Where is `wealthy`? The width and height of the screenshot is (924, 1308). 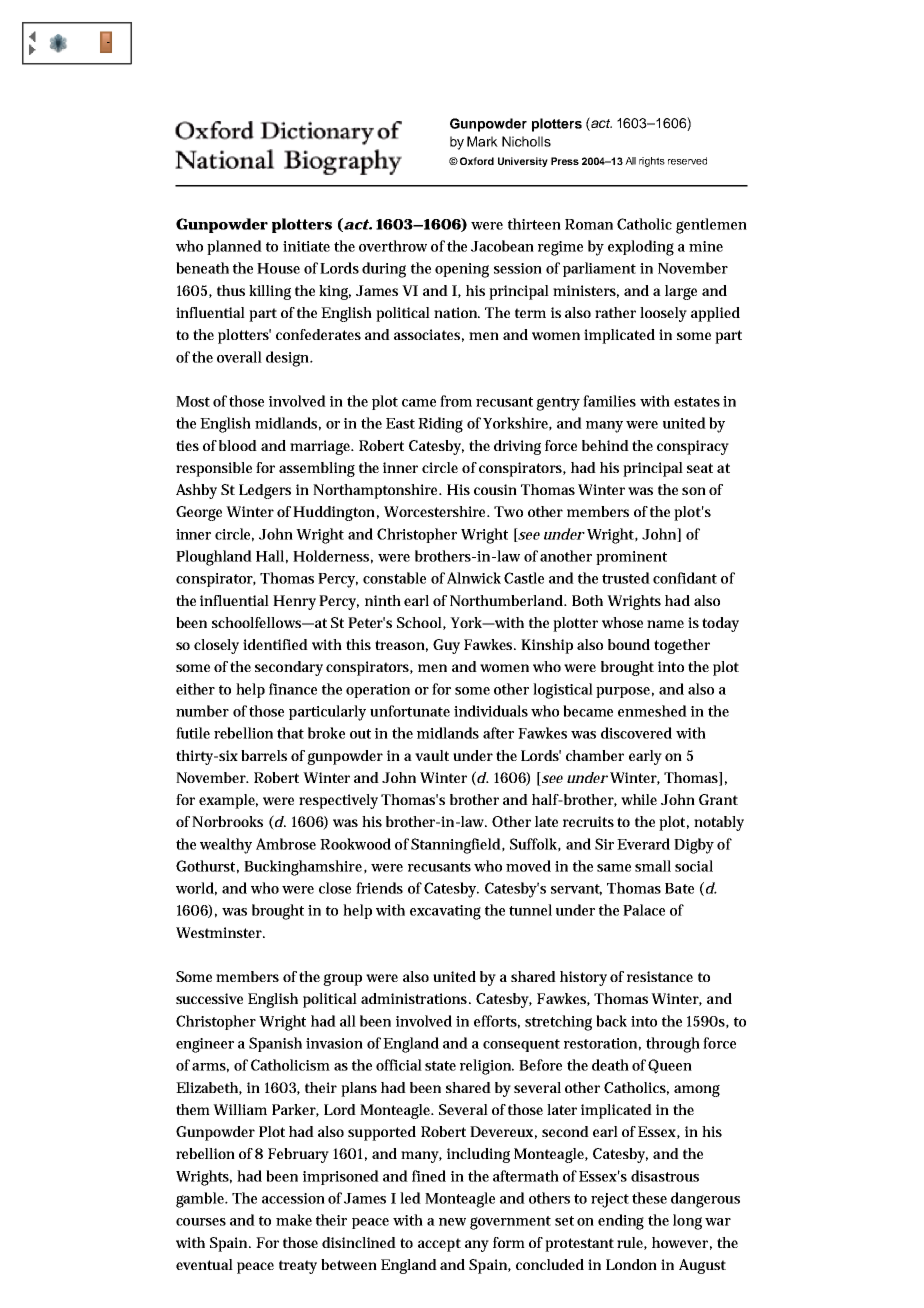
wealthy is located at coordinates (226, 846).
